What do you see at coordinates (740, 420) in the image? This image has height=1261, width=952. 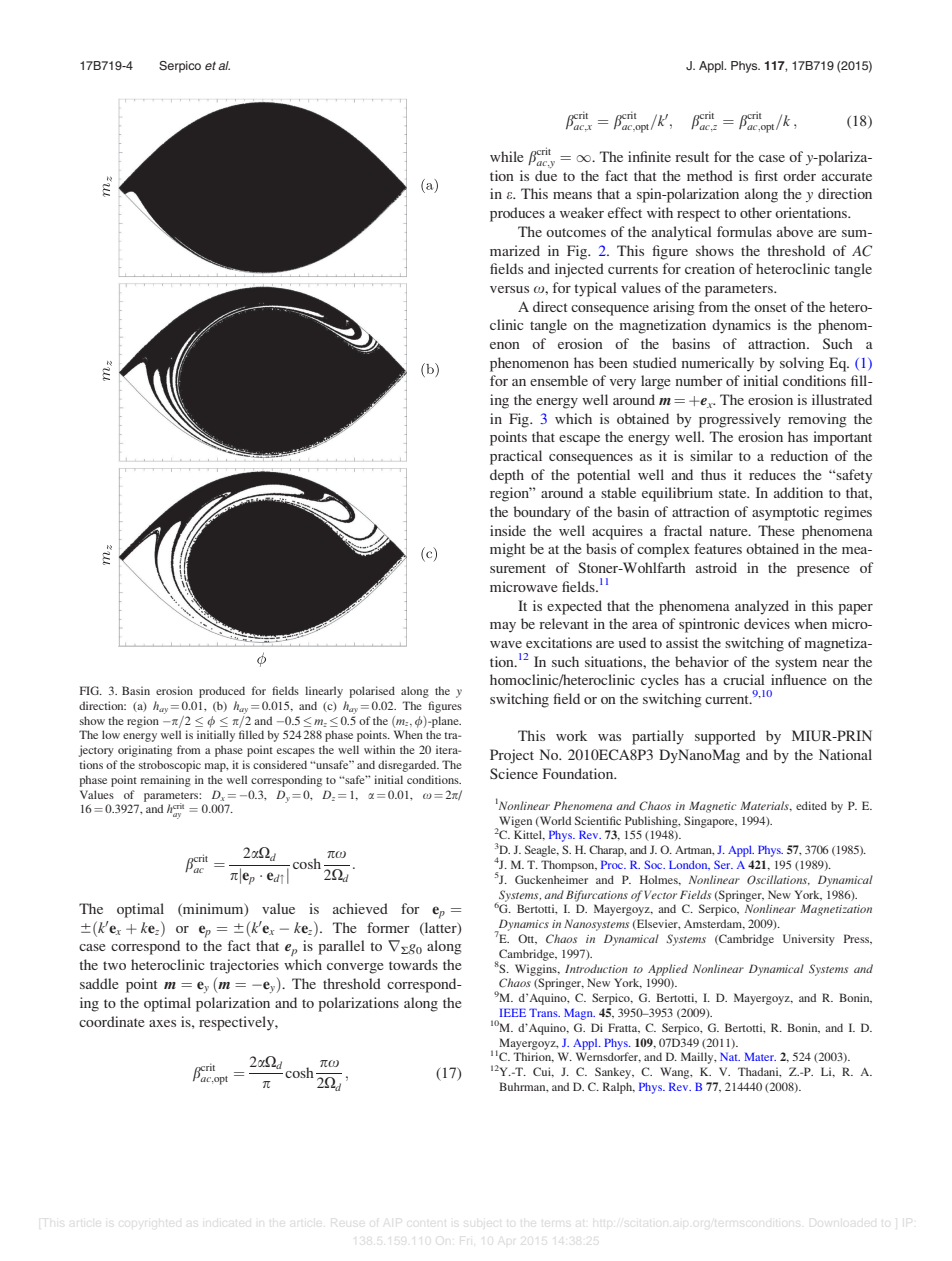 I see `progressively` at bounding box center [740, 420].
